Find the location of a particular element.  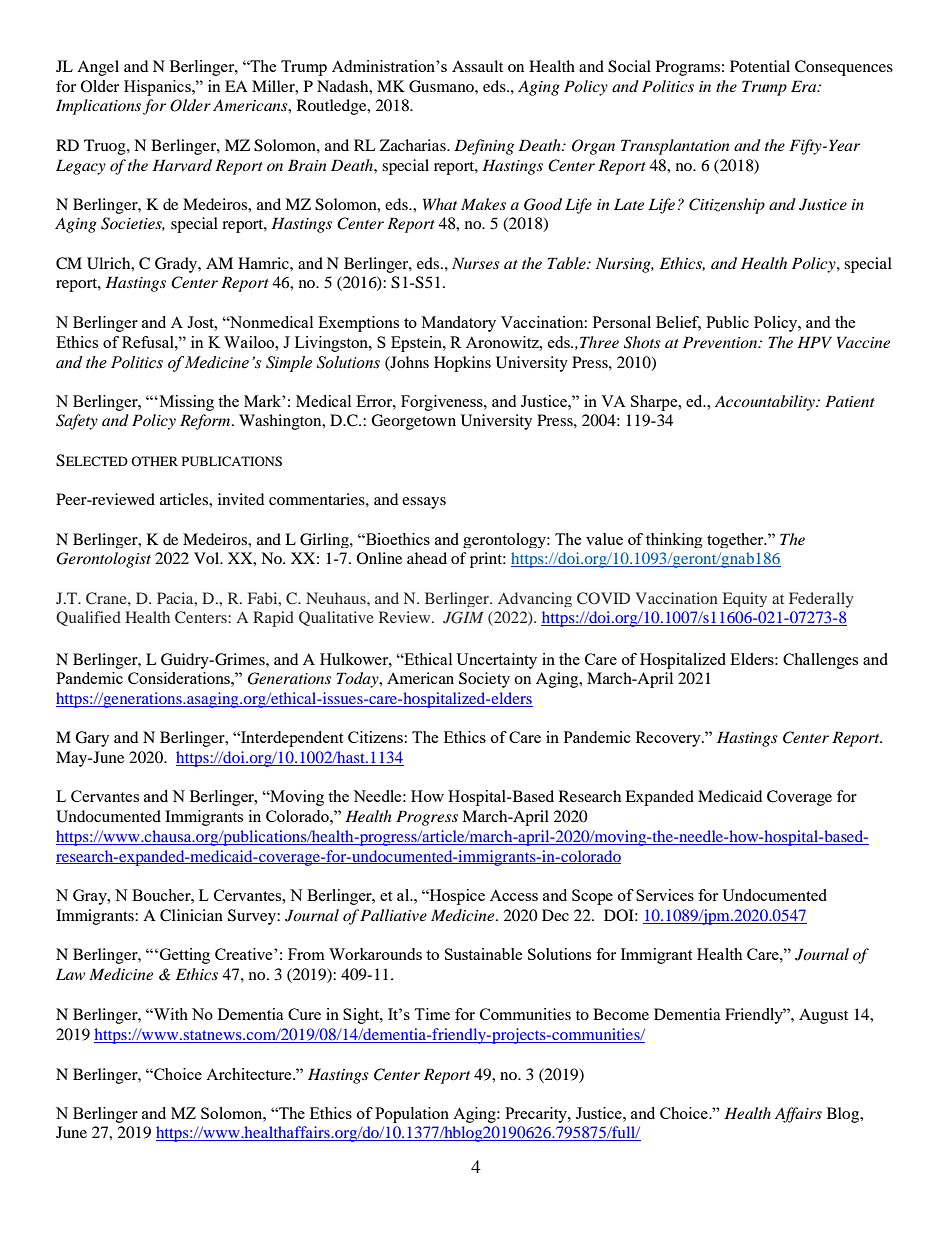

Potential is located at coordinates (760, 66).
